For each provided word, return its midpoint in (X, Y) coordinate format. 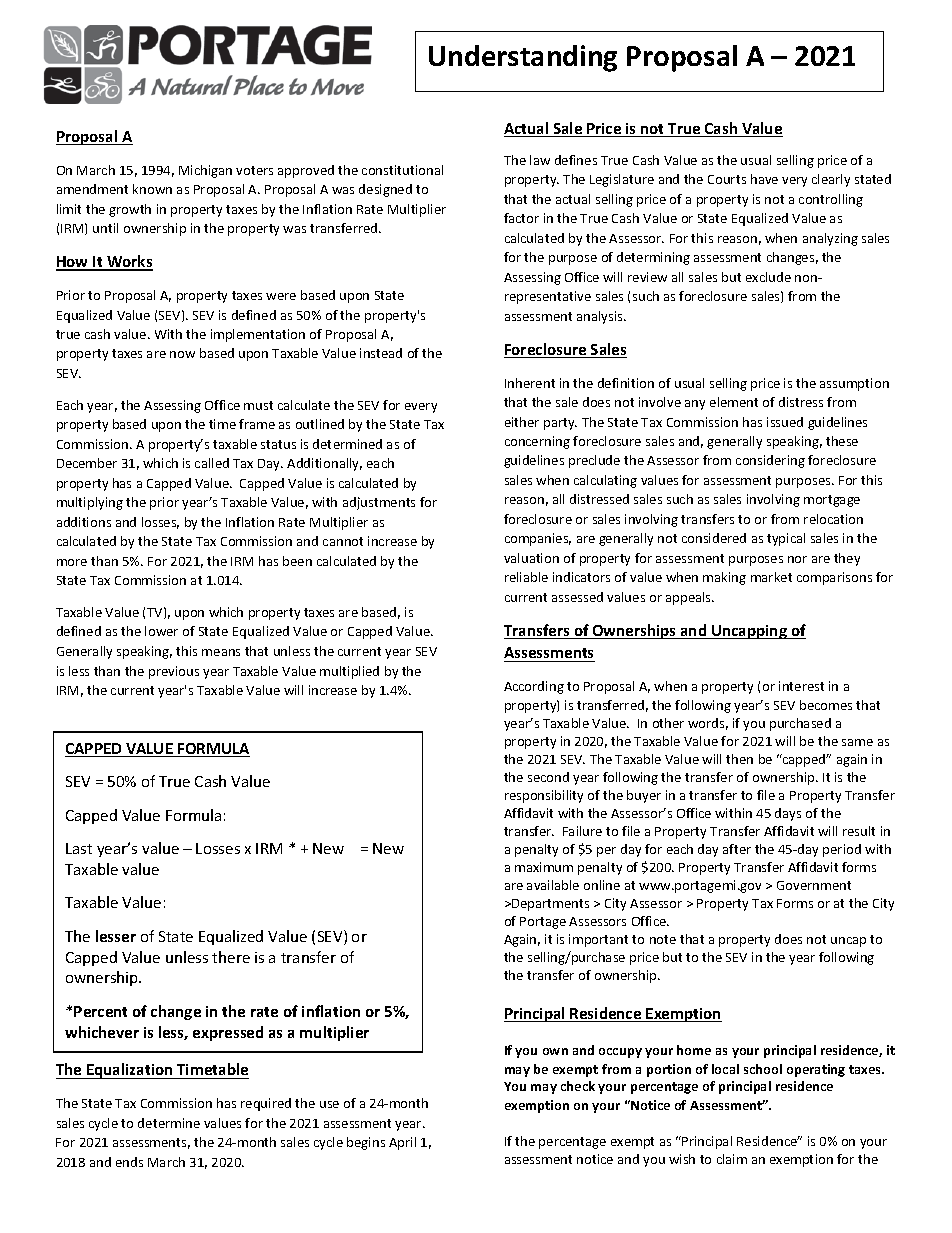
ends (129, 1162)
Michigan (205, 171)
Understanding (523, 58)
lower (161, 631)
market (771, 577)
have (764, 179)
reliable (526, 577)
